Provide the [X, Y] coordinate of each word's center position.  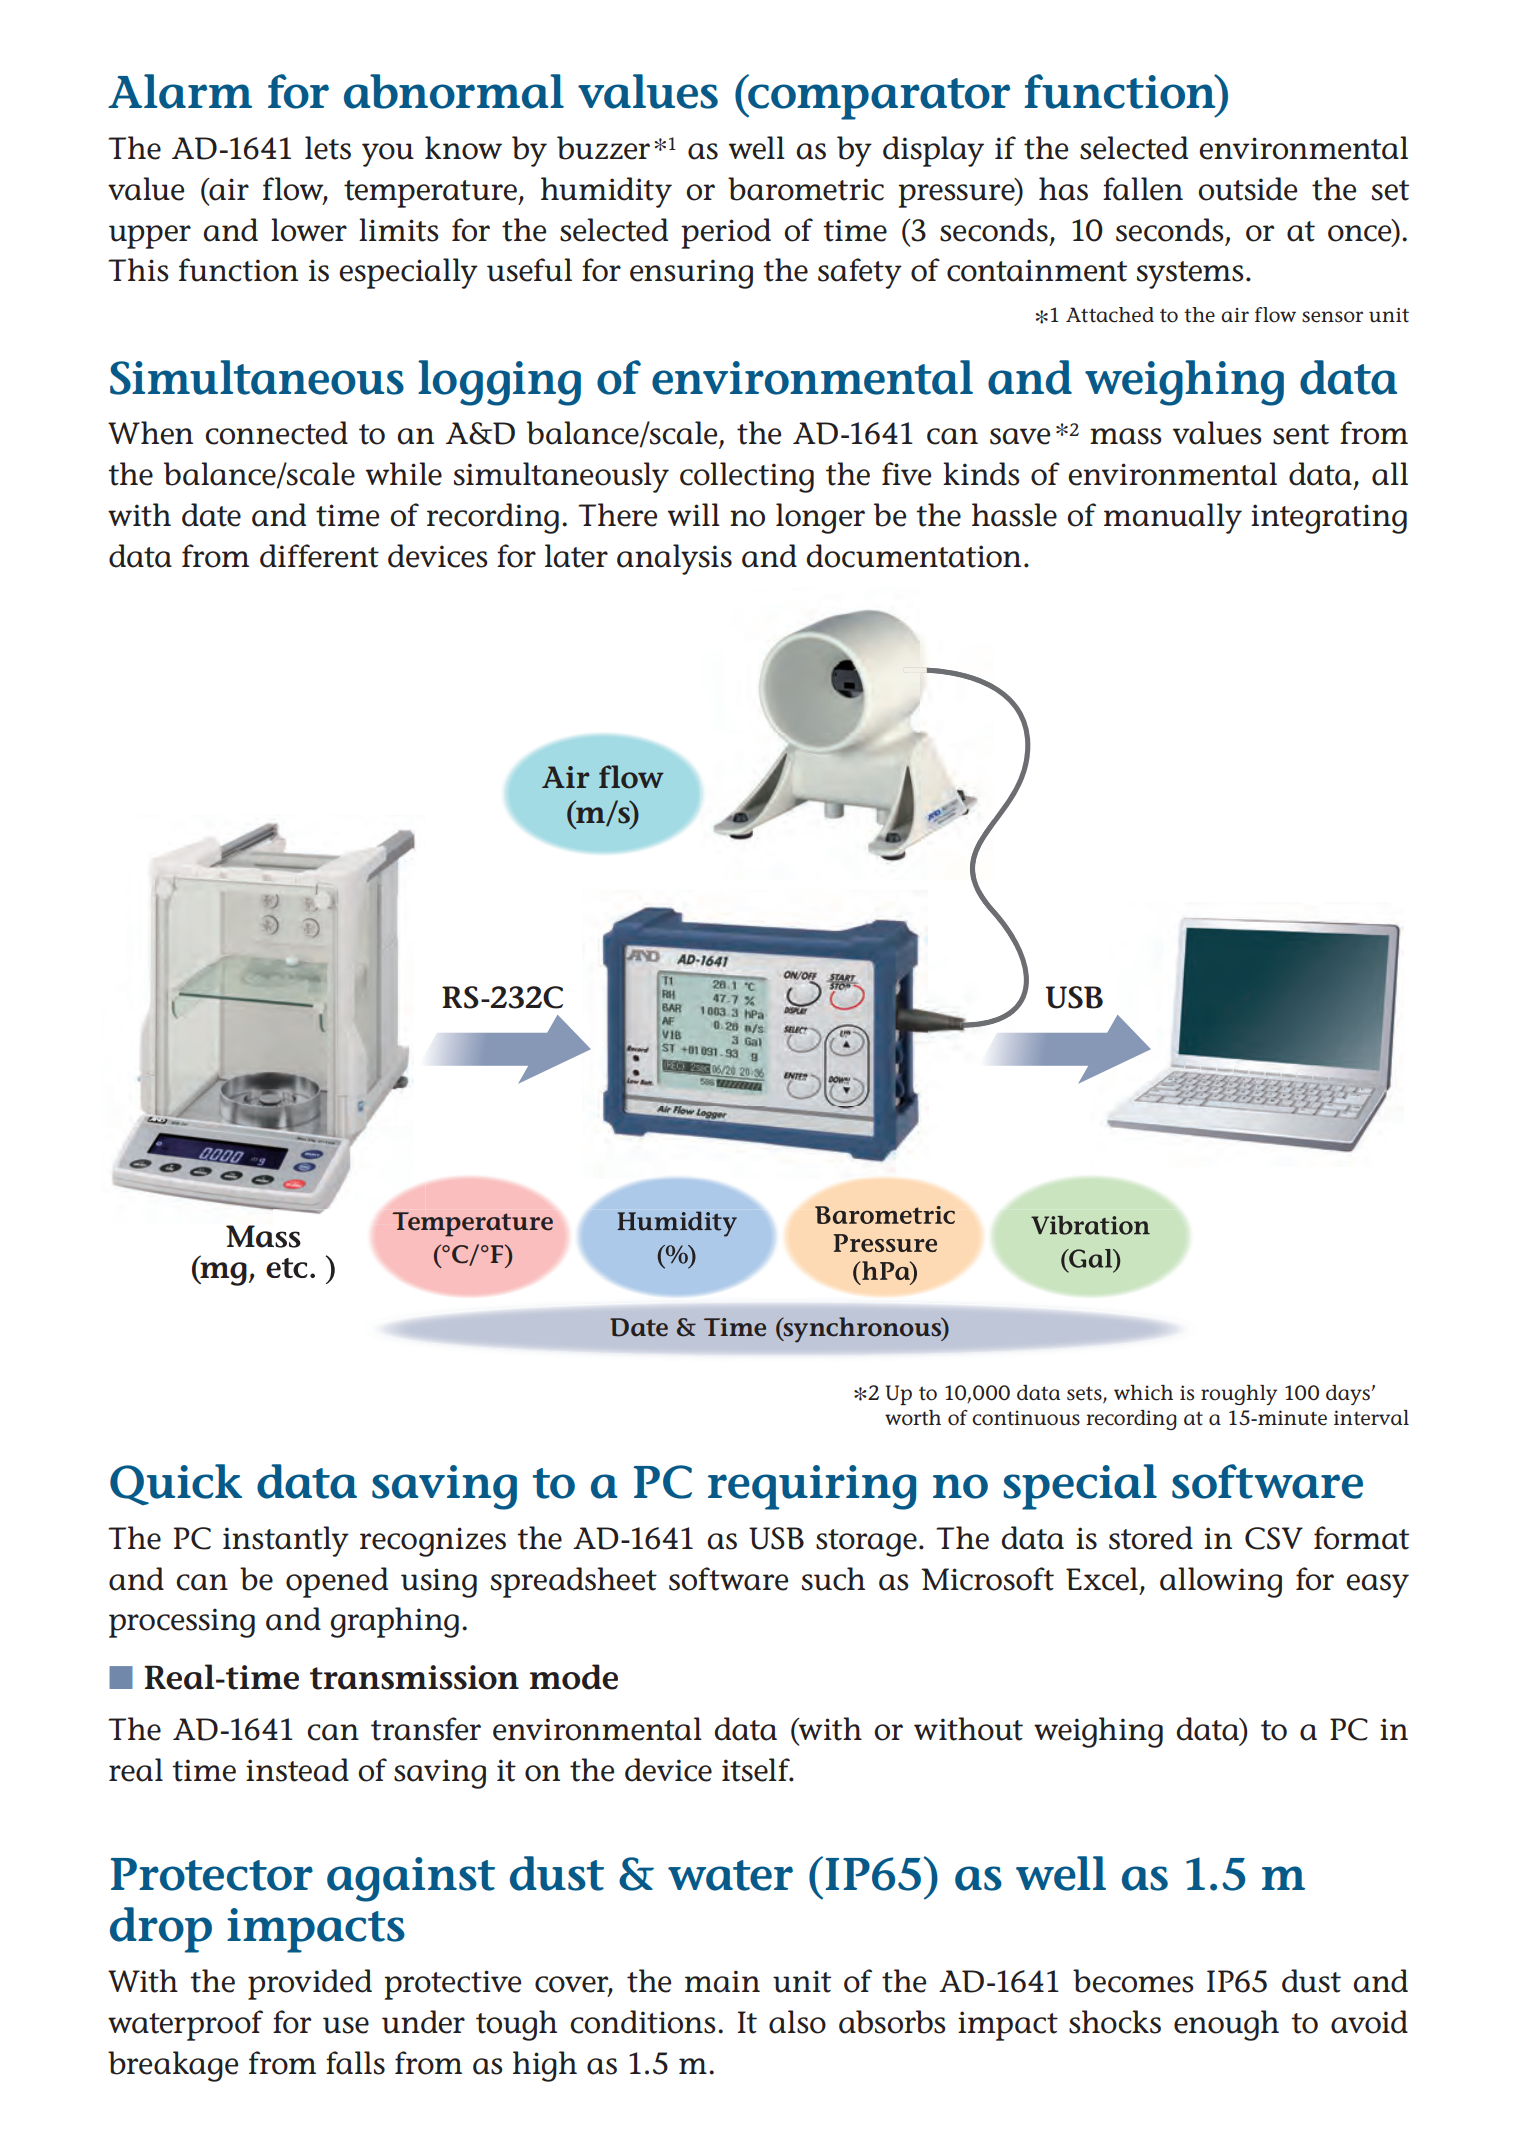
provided [310, 1984]
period [726, 233]
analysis [674, 559]
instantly [286, 1541]
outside [1247, 189]
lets [328, 148]
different [319, 556]
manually [1173, 518]
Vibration [1090, 1225]
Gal [1091, 1258]
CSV [1274, 1538]
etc [287, 1268]
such [833, 1579]
